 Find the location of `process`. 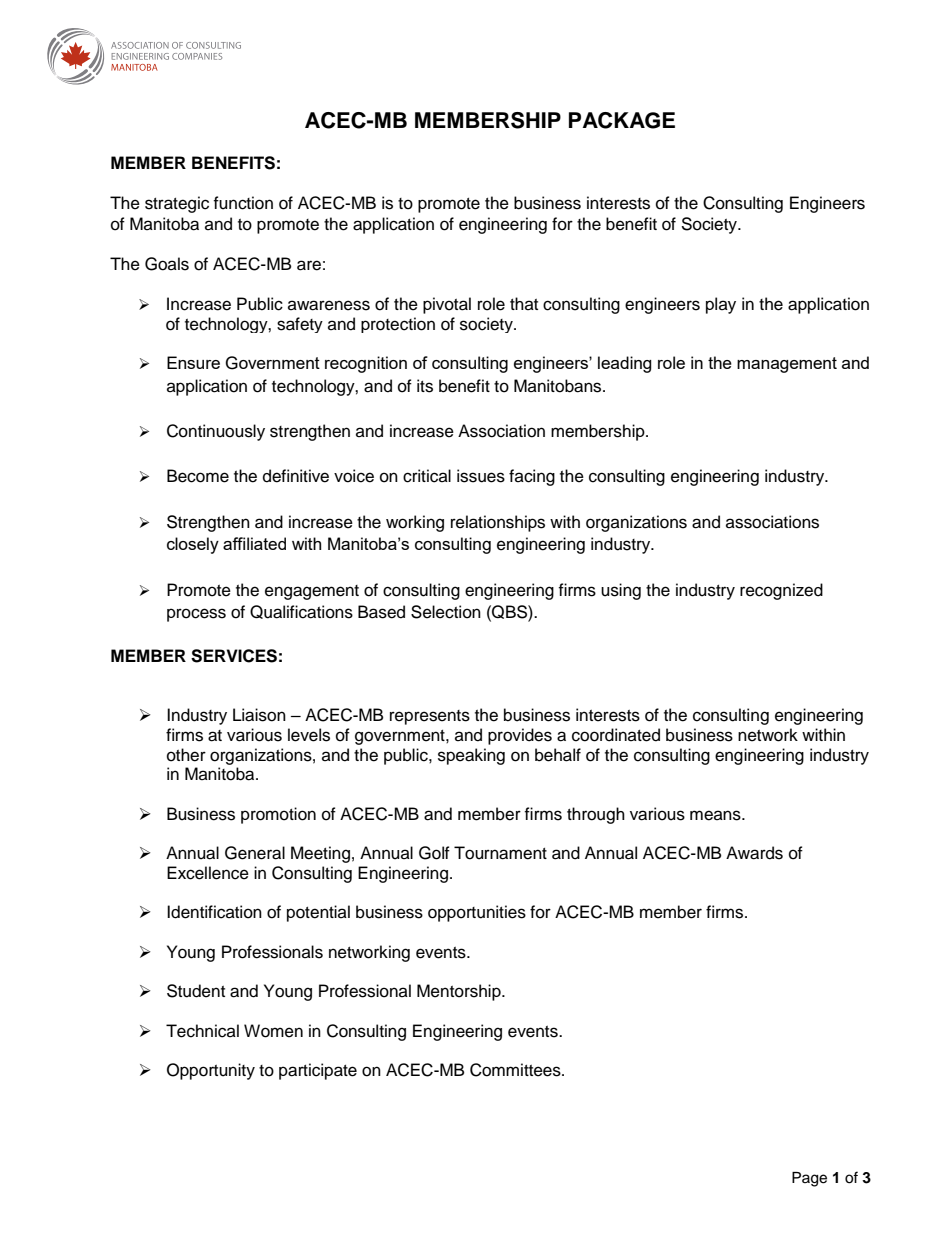

process is located at coordinates (196, 615).
